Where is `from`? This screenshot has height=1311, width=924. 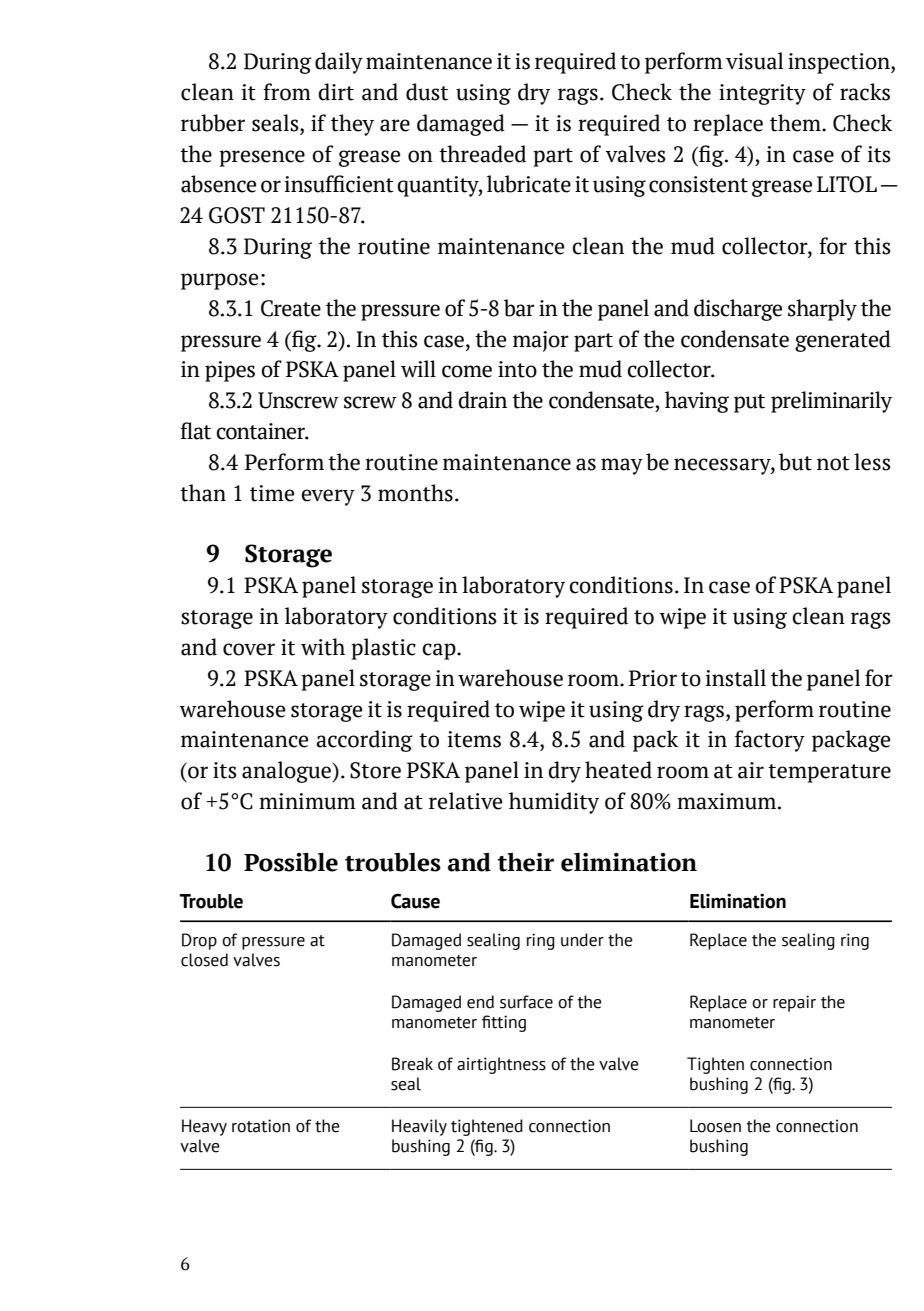 from is located at coordinates (287, 92).
